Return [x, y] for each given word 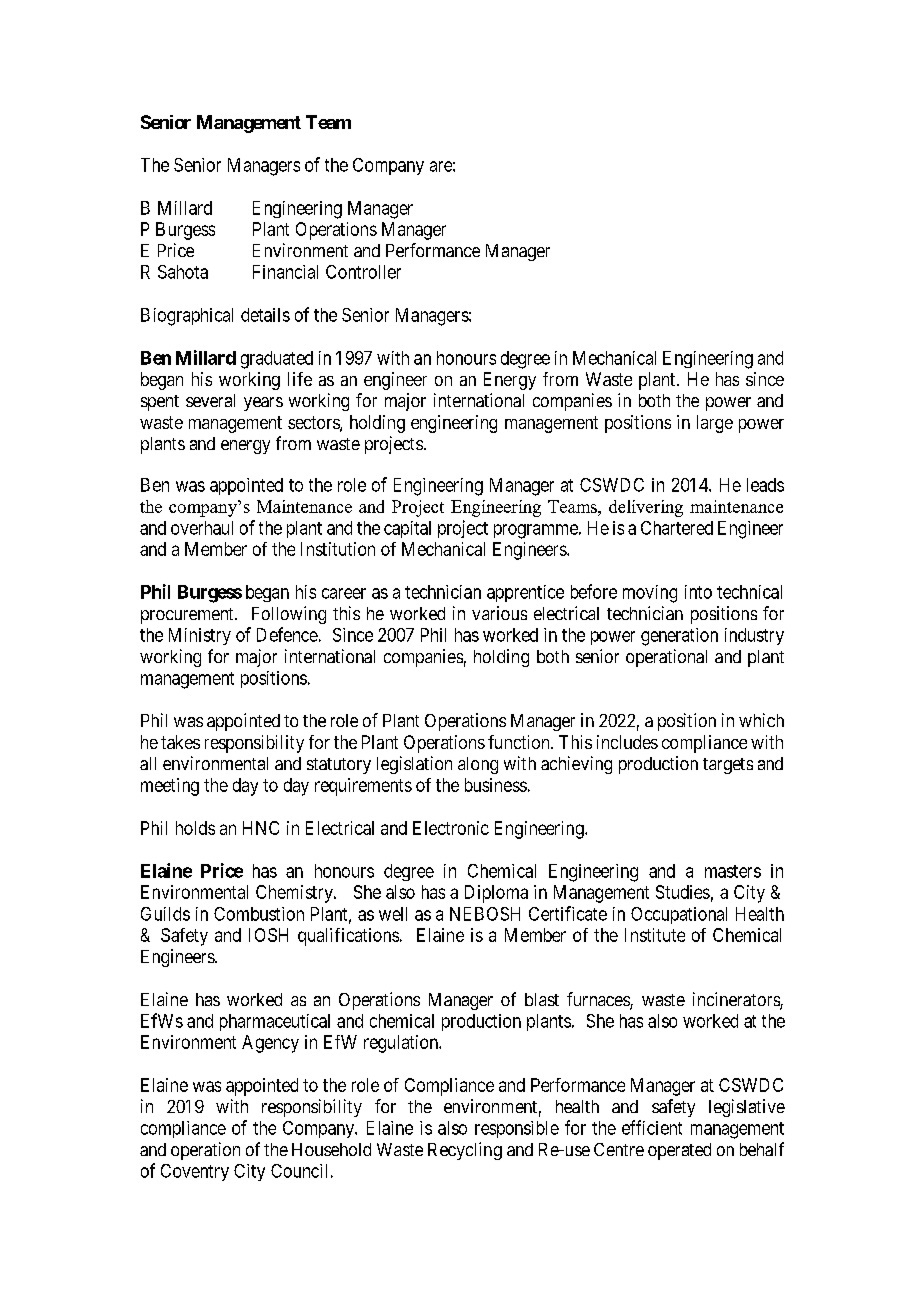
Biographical [187, 317]
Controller [363, 272]
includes [627, 742]
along [478, 765]
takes [180, 742]
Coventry [195, 1172]
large [715, 424]
